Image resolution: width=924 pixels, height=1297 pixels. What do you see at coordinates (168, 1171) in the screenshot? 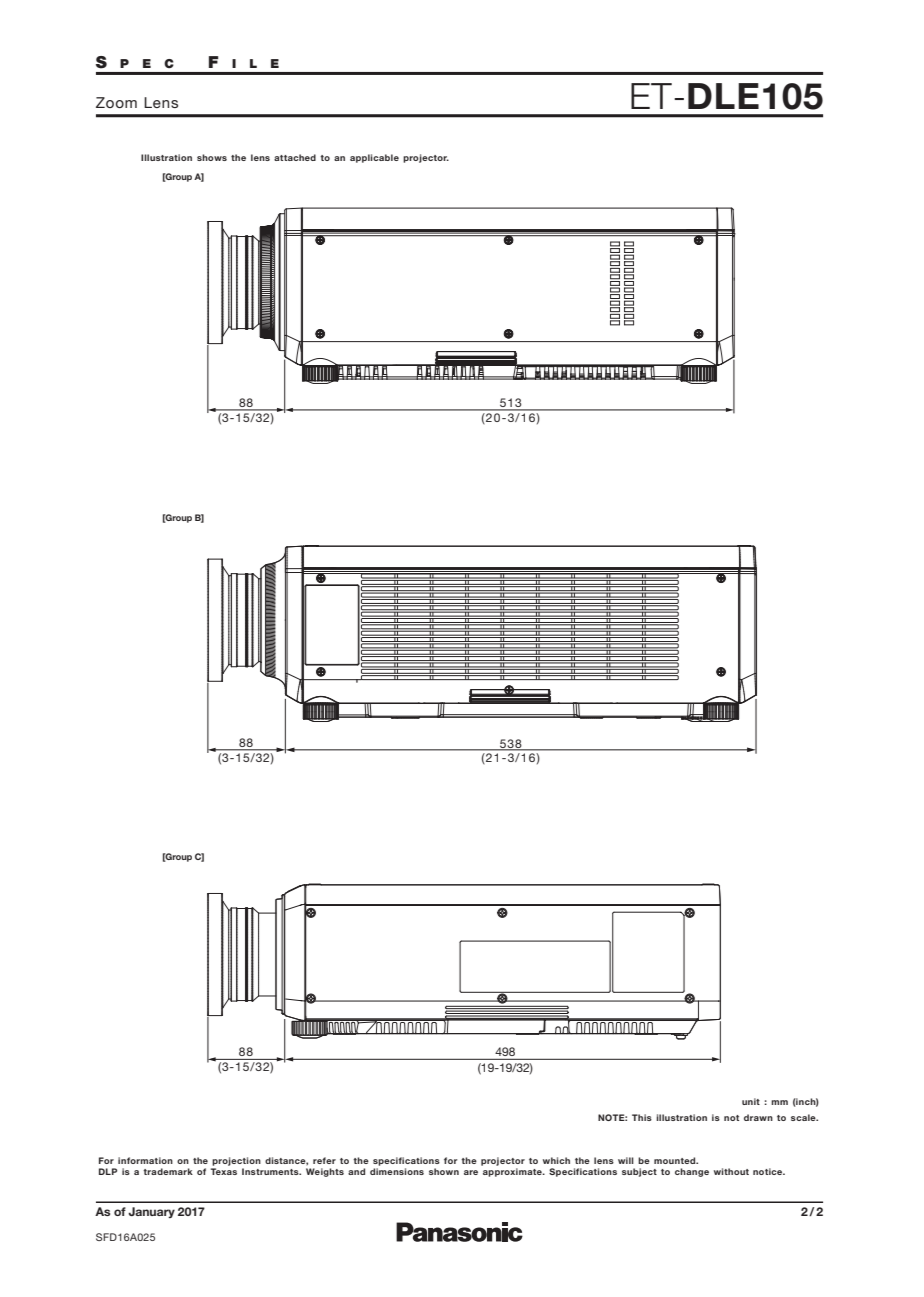
I see `trademark` at bounding box center [168, 1171].
